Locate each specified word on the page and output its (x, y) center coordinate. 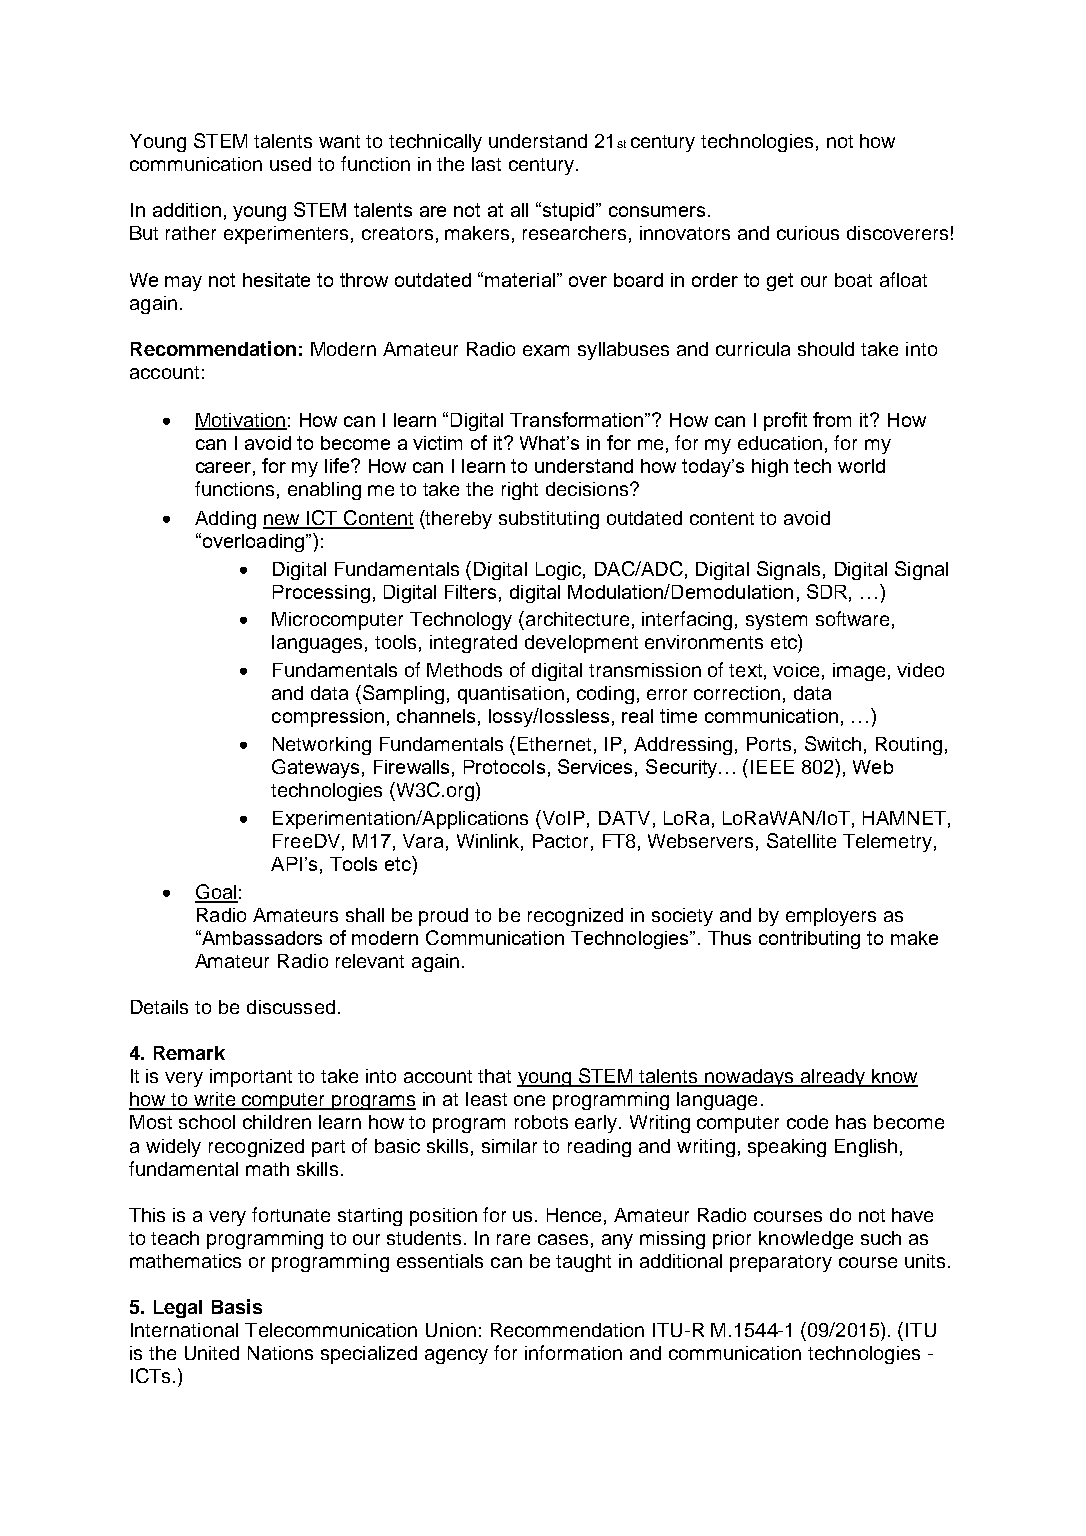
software (852, 618)
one (529, 1100)
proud (443, 917)
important (251, 1078)
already (833, 1078)
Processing (321, 594)
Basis (237, 1306)
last (486, 164)
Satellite (801, 840)
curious (808, 233)
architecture (577, 619)
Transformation (578, 419)
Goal (216, 893)
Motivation (241, 421)
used (290, 164)
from (832, 419)
